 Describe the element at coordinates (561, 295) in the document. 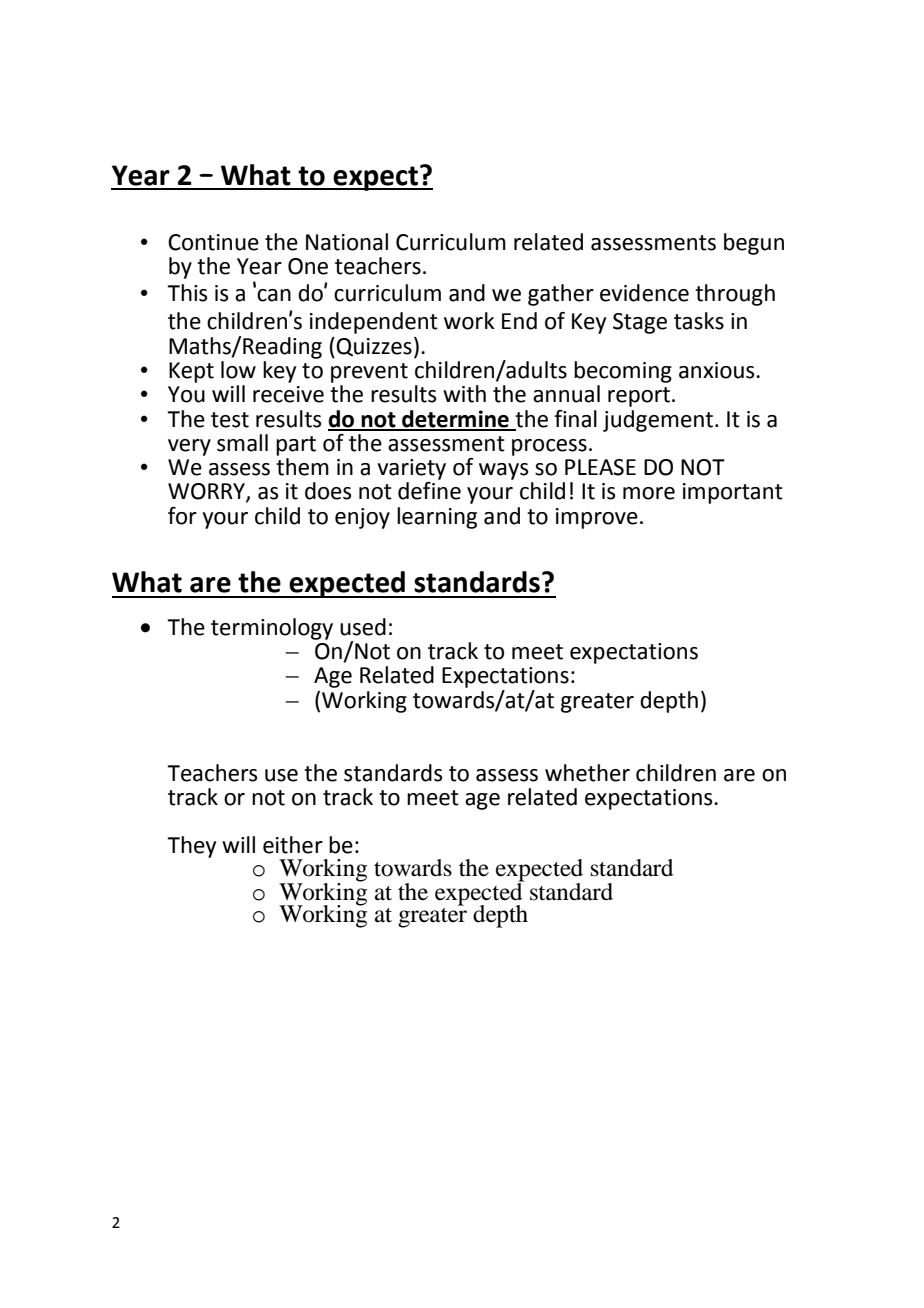

I see `gather` at that location.
